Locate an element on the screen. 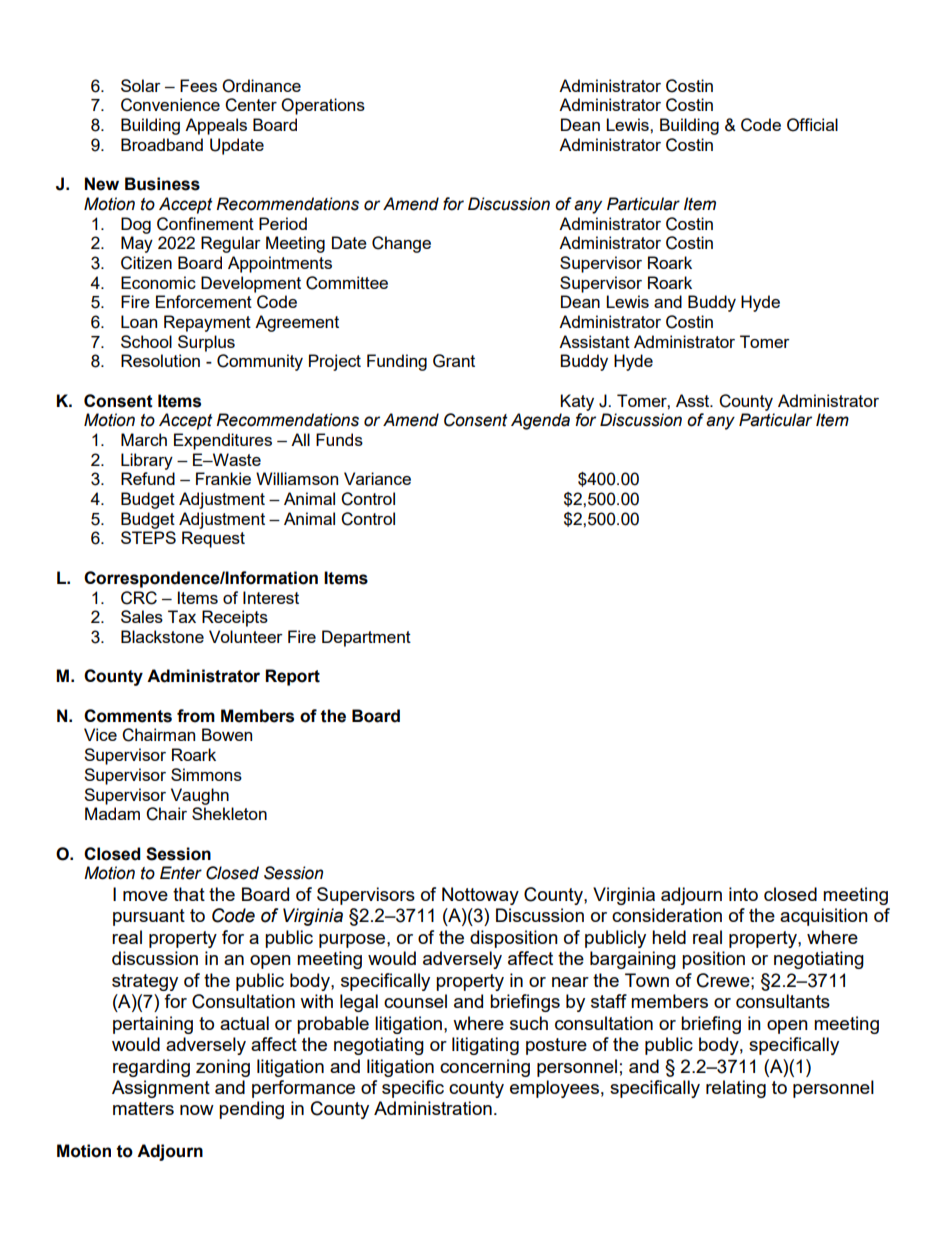 The width and height of the screenshot is (952, 1233). Asst is located at coordinates (694, 400).
